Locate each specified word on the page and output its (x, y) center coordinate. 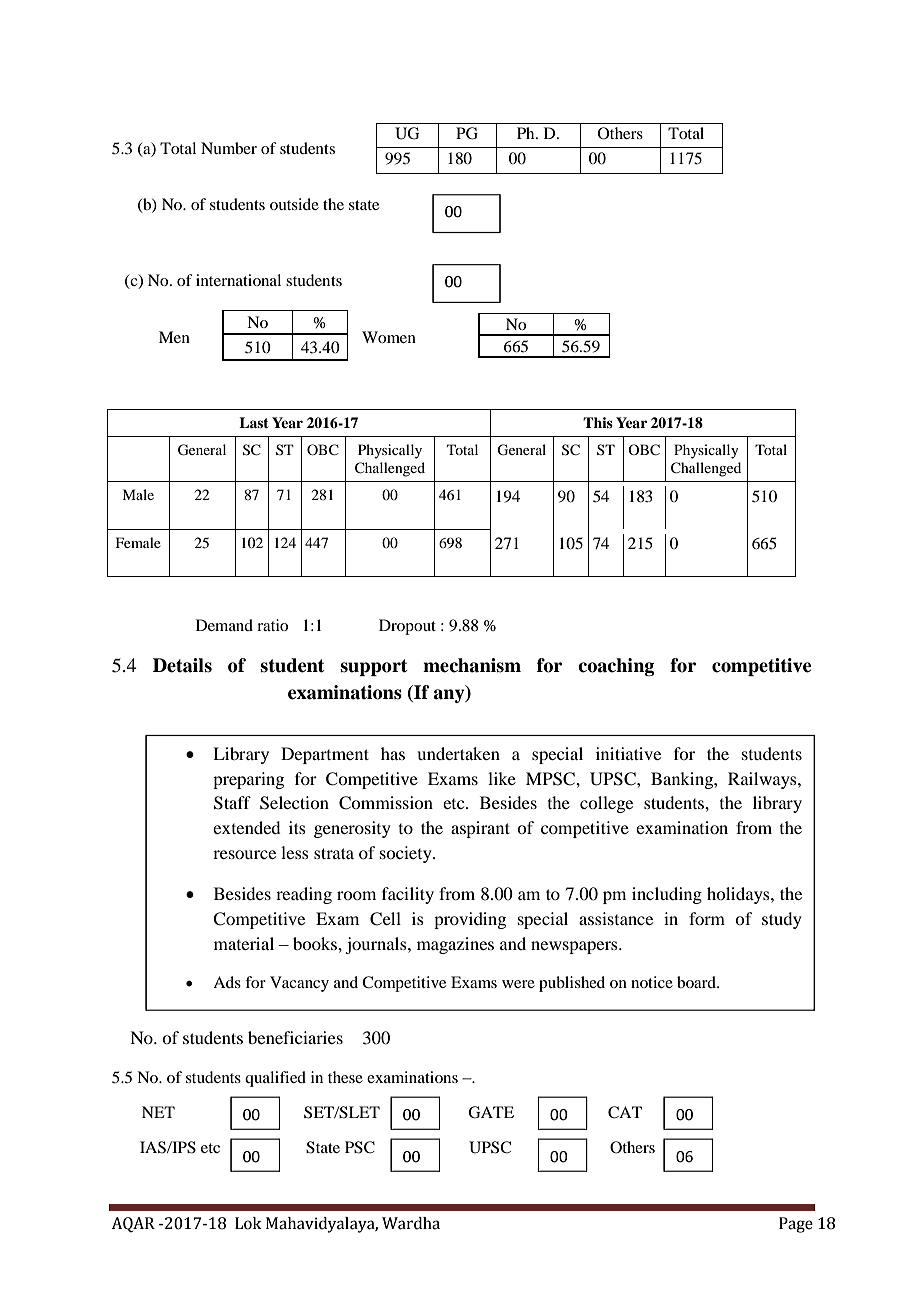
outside (294, 204)
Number (229, 148)
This (598, 422)
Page (796, 1225)
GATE (491, 1112)
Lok (248, 1223)
